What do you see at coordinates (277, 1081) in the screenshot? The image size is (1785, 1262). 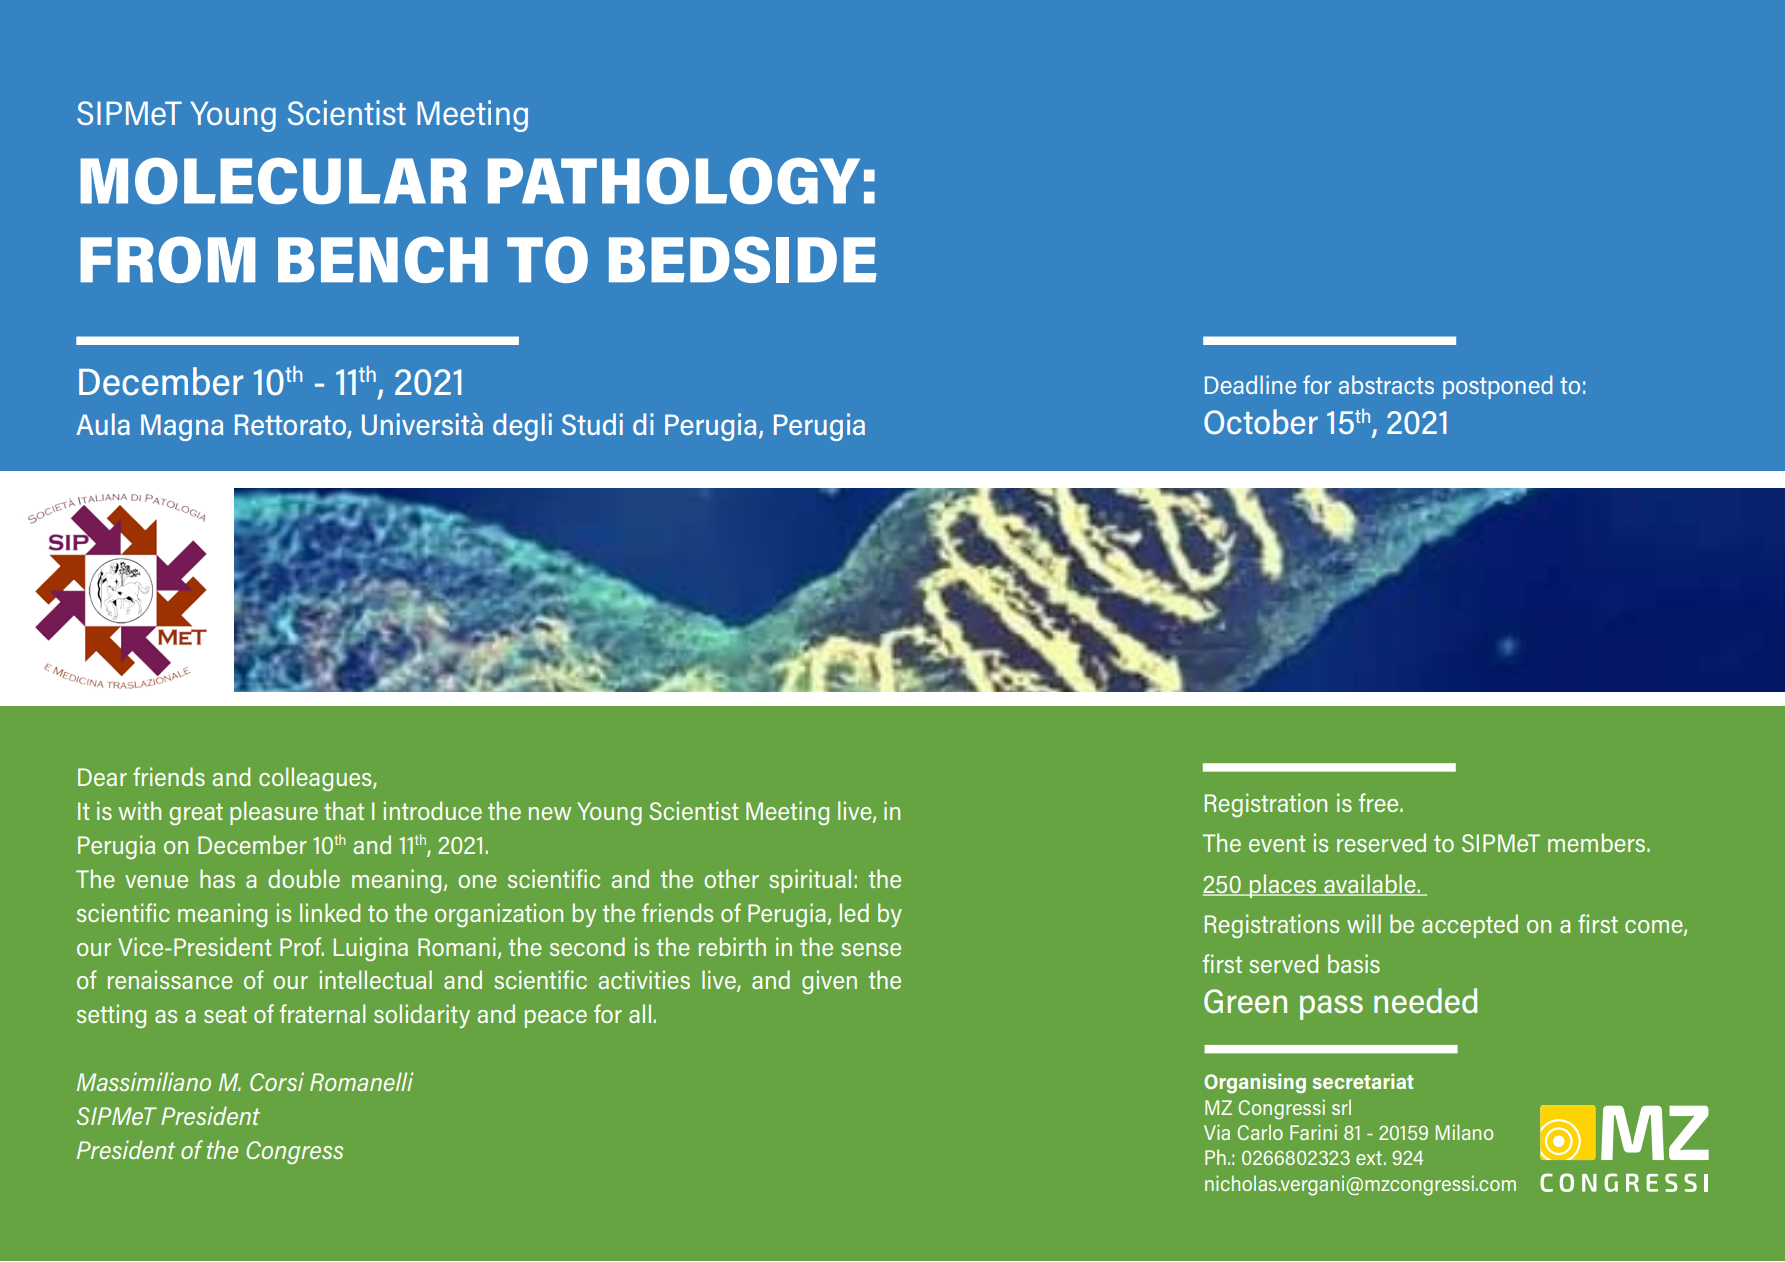 I see `Corsi` at bounding box center [277, 1081].
